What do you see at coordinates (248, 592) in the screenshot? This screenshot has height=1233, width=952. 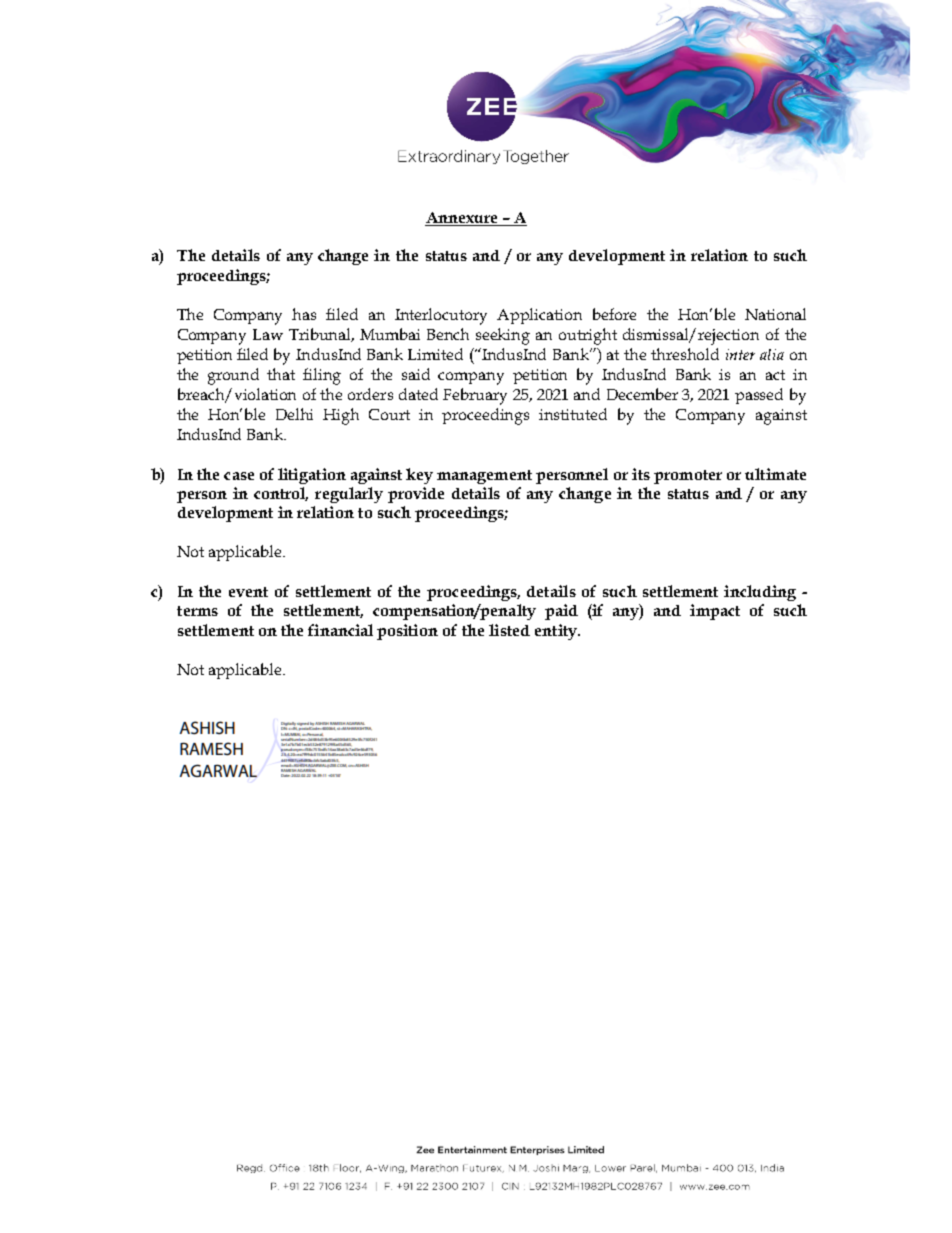 I see `event` at bounding box center [248, 592].
